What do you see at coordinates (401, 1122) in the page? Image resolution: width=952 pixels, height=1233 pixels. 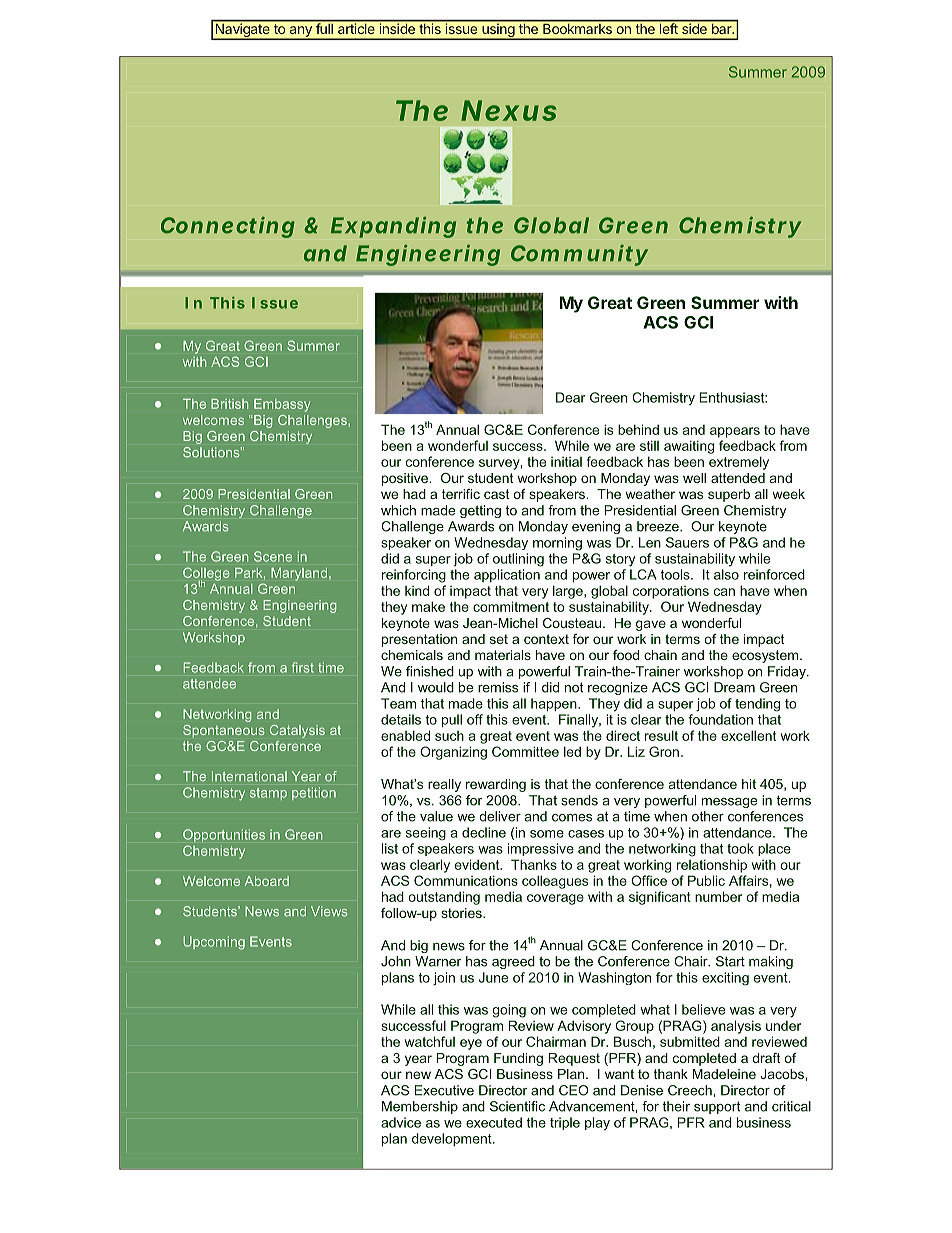 I see `advice` at bounding box center [401, 1122].
